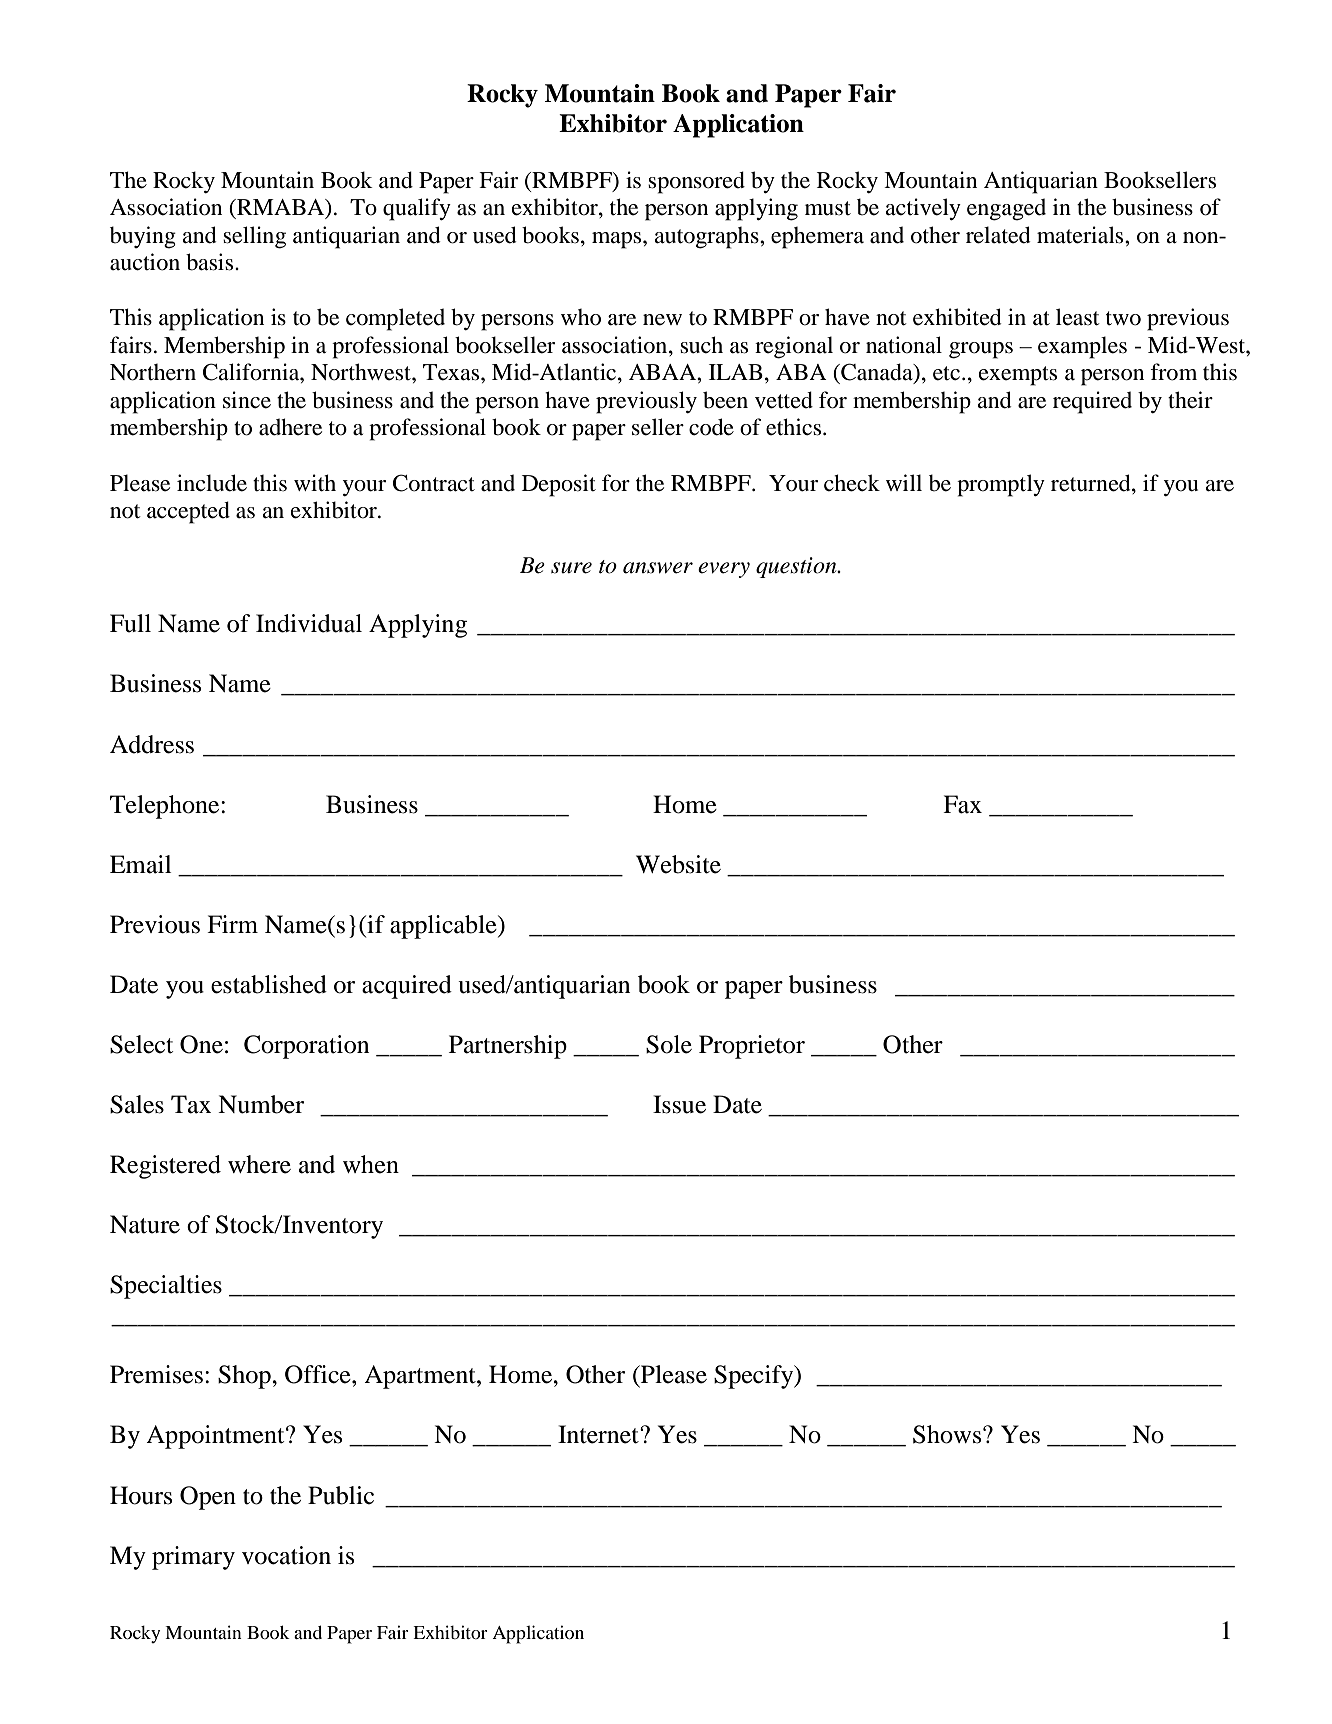 The image size is (1332, 1724). I want to click on Issue, so click(679, 1104).
